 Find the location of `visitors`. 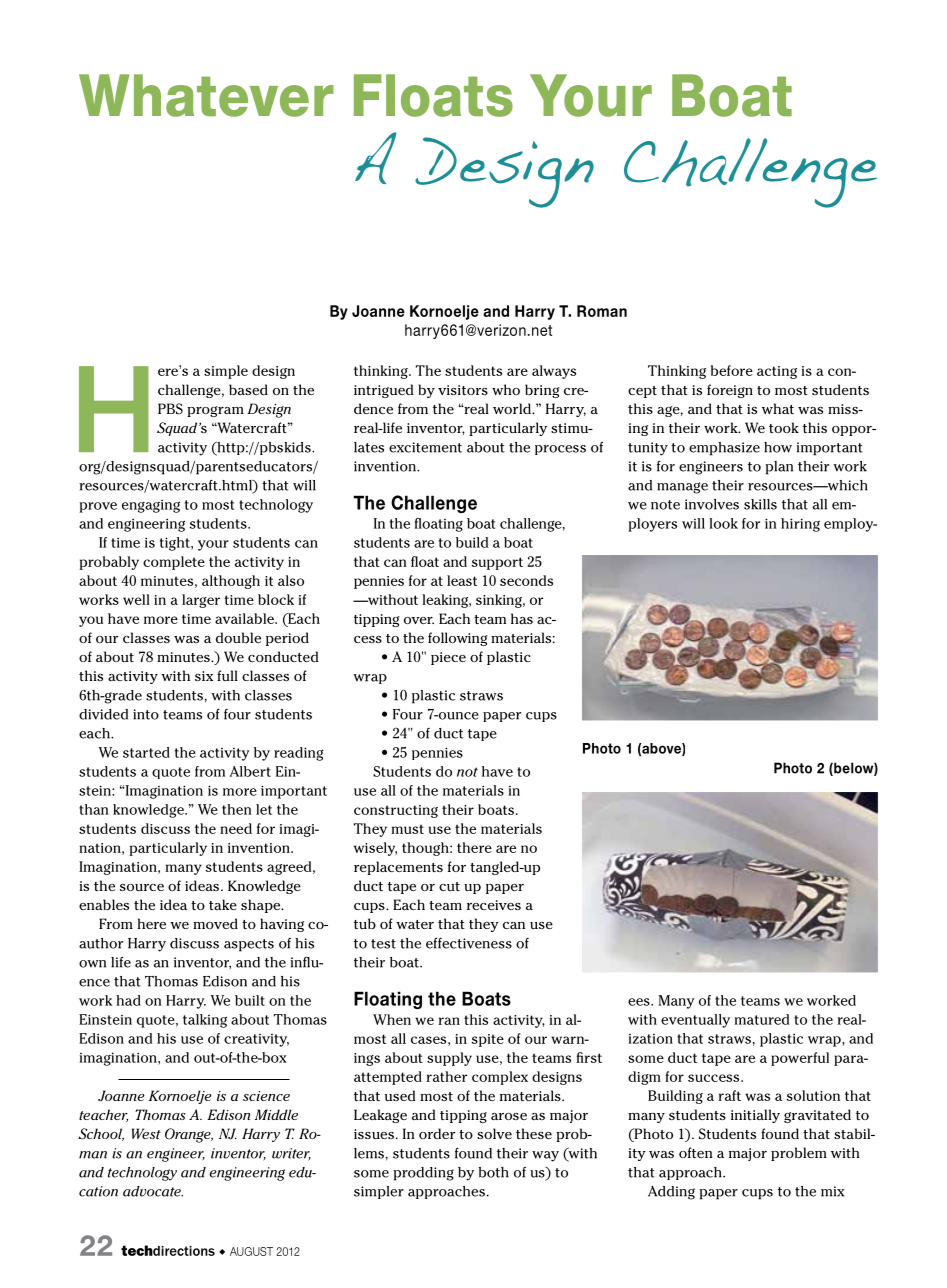

visitors is located at coordinates (463, 390).
